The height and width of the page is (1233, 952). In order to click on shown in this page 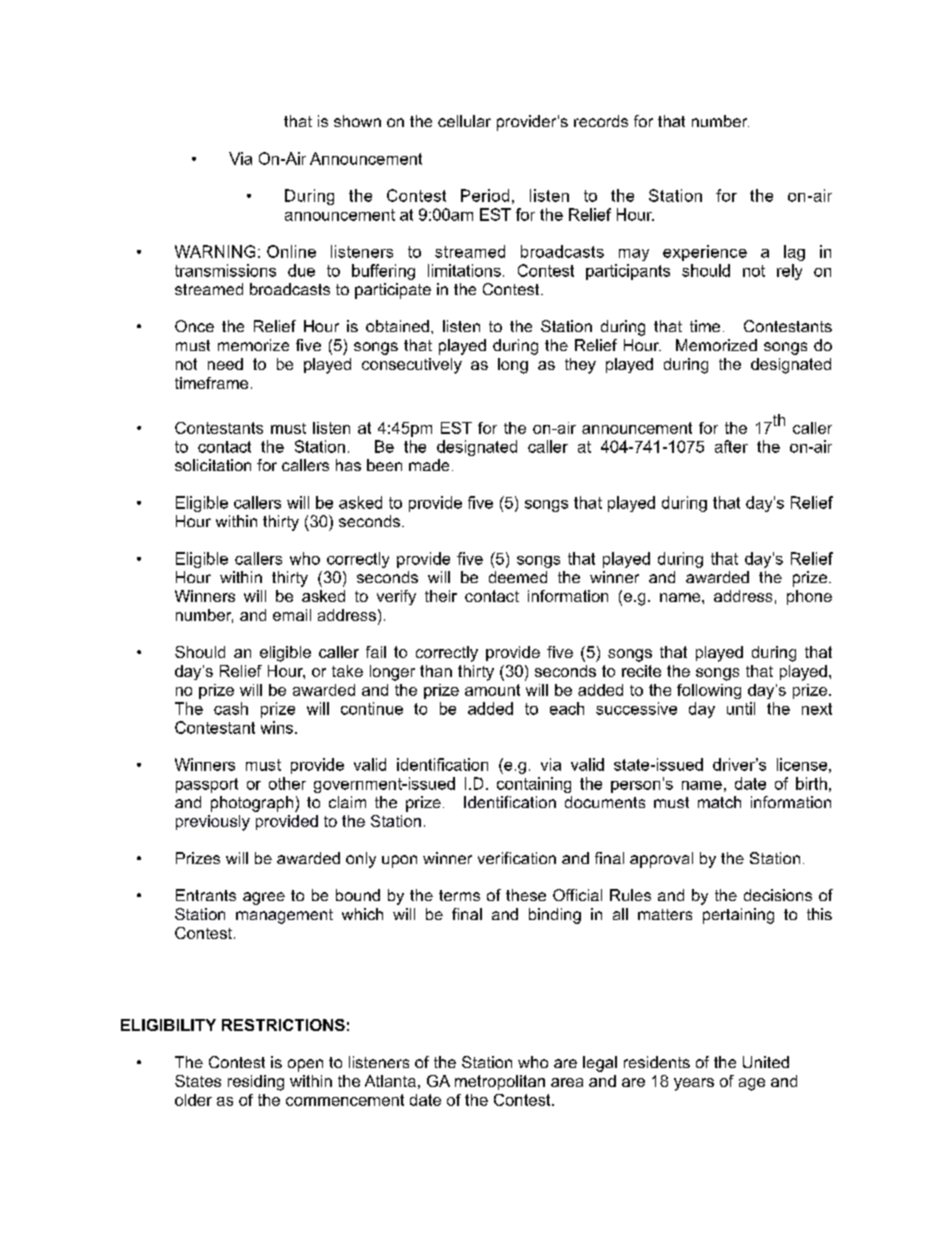, I will do `click(357, 121)`.
